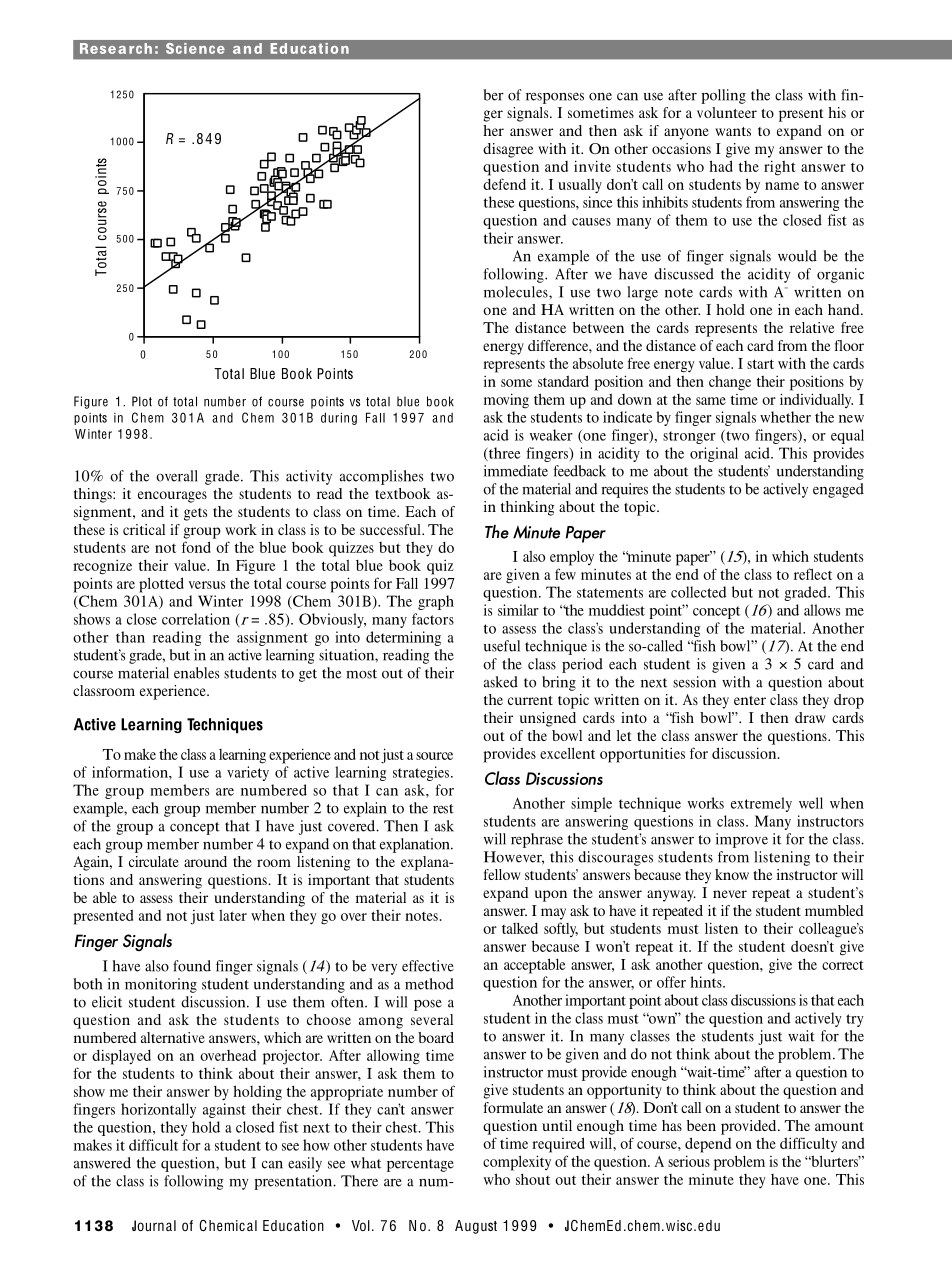 This image has height=1275, width=952. I want to click on Journal, so click(154, 1225).
